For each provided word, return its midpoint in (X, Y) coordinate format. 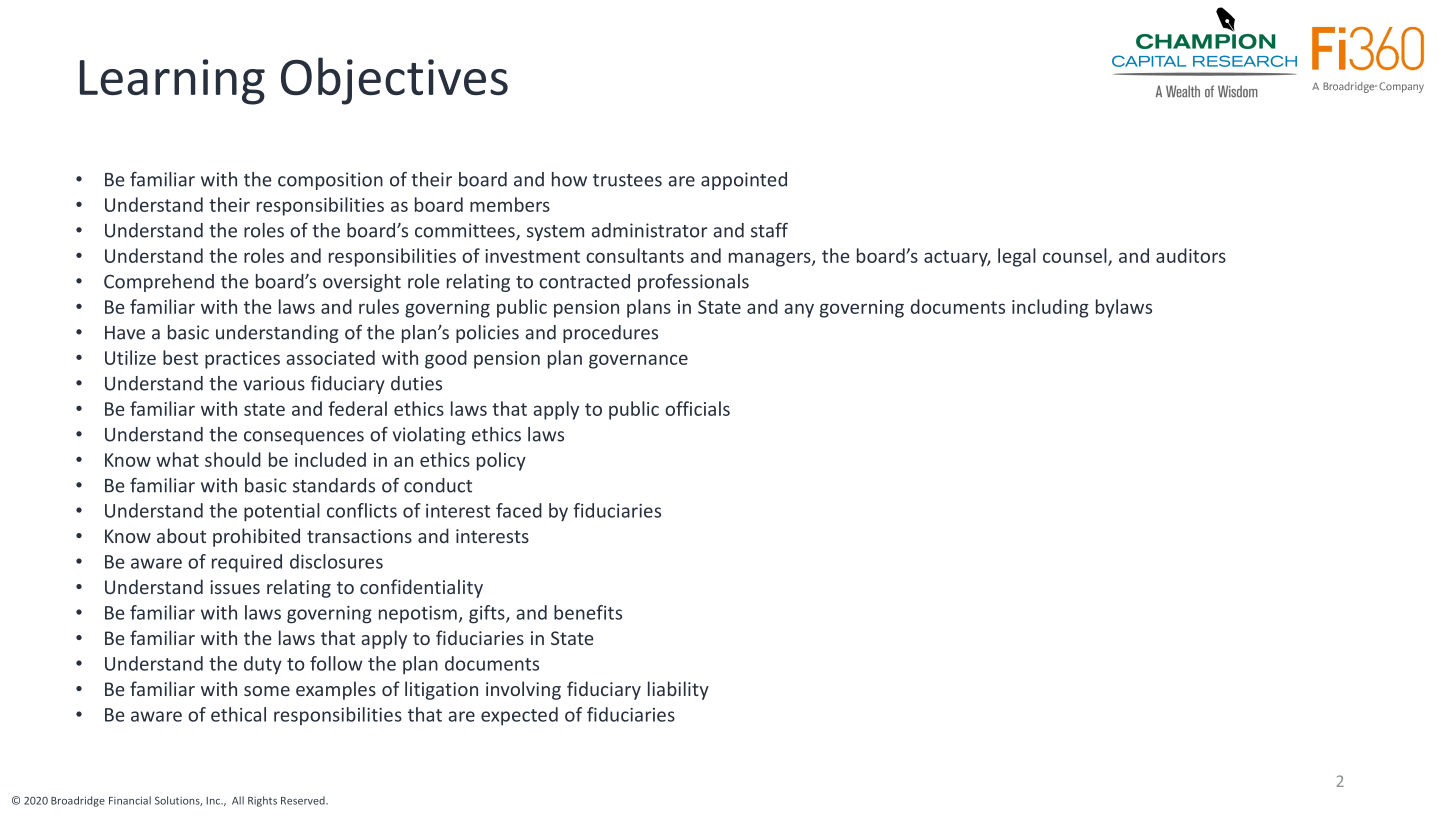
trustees (627, 180)
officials (697, 408)
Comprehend (159, 283)
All (238, 800)
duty (263, 665)
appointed (744, 181)
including (1050, 308)
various (274, 383)
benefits (588, 612)
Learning (172, 82)
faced (519, 510)
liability (678, 690)
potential (282, 512)
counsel (1076, 256)
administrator (649, 230)
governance (638, 361)
